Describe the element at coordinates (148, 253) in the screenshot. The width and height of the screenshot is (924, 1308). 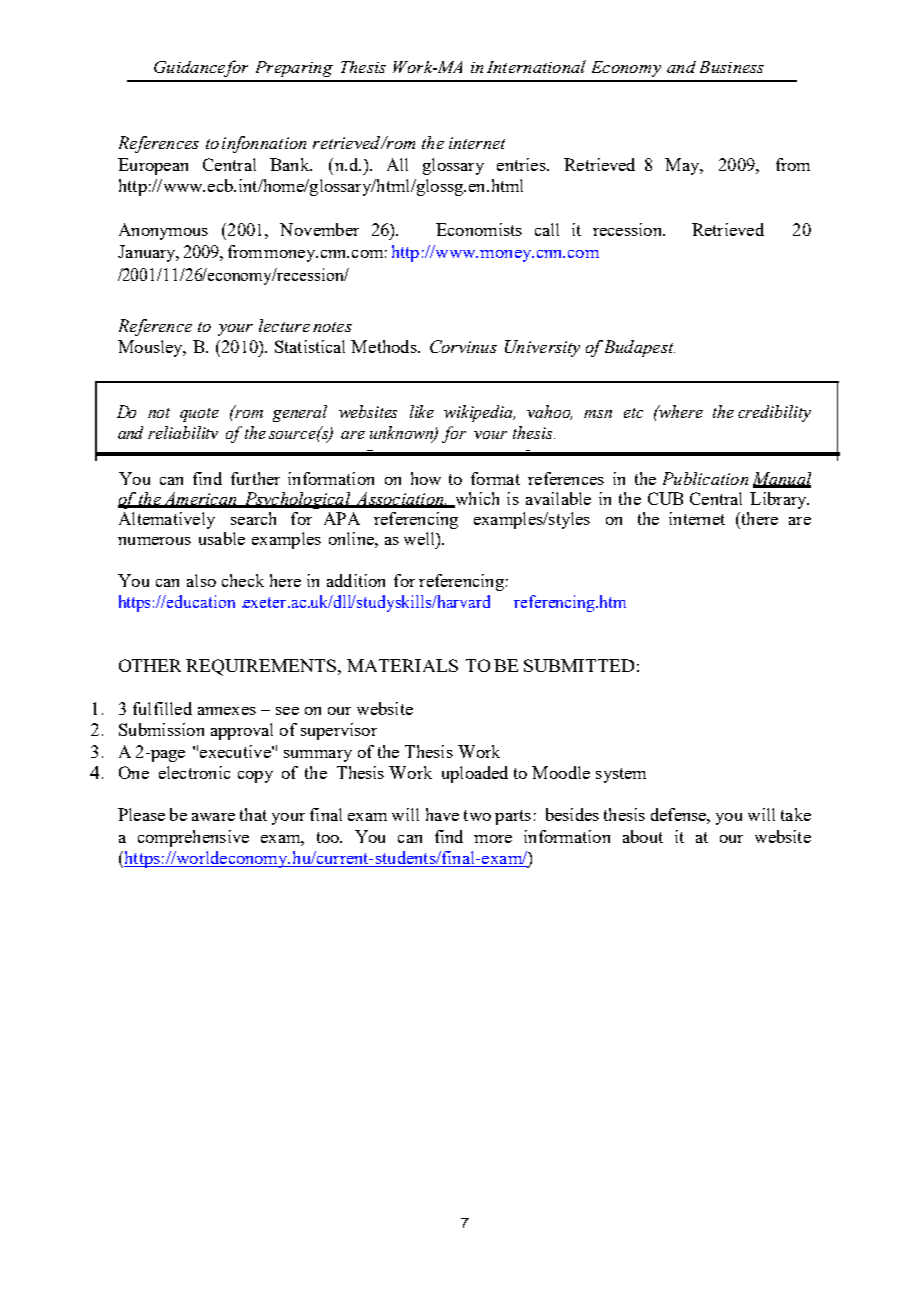
I see `January` at that location.
